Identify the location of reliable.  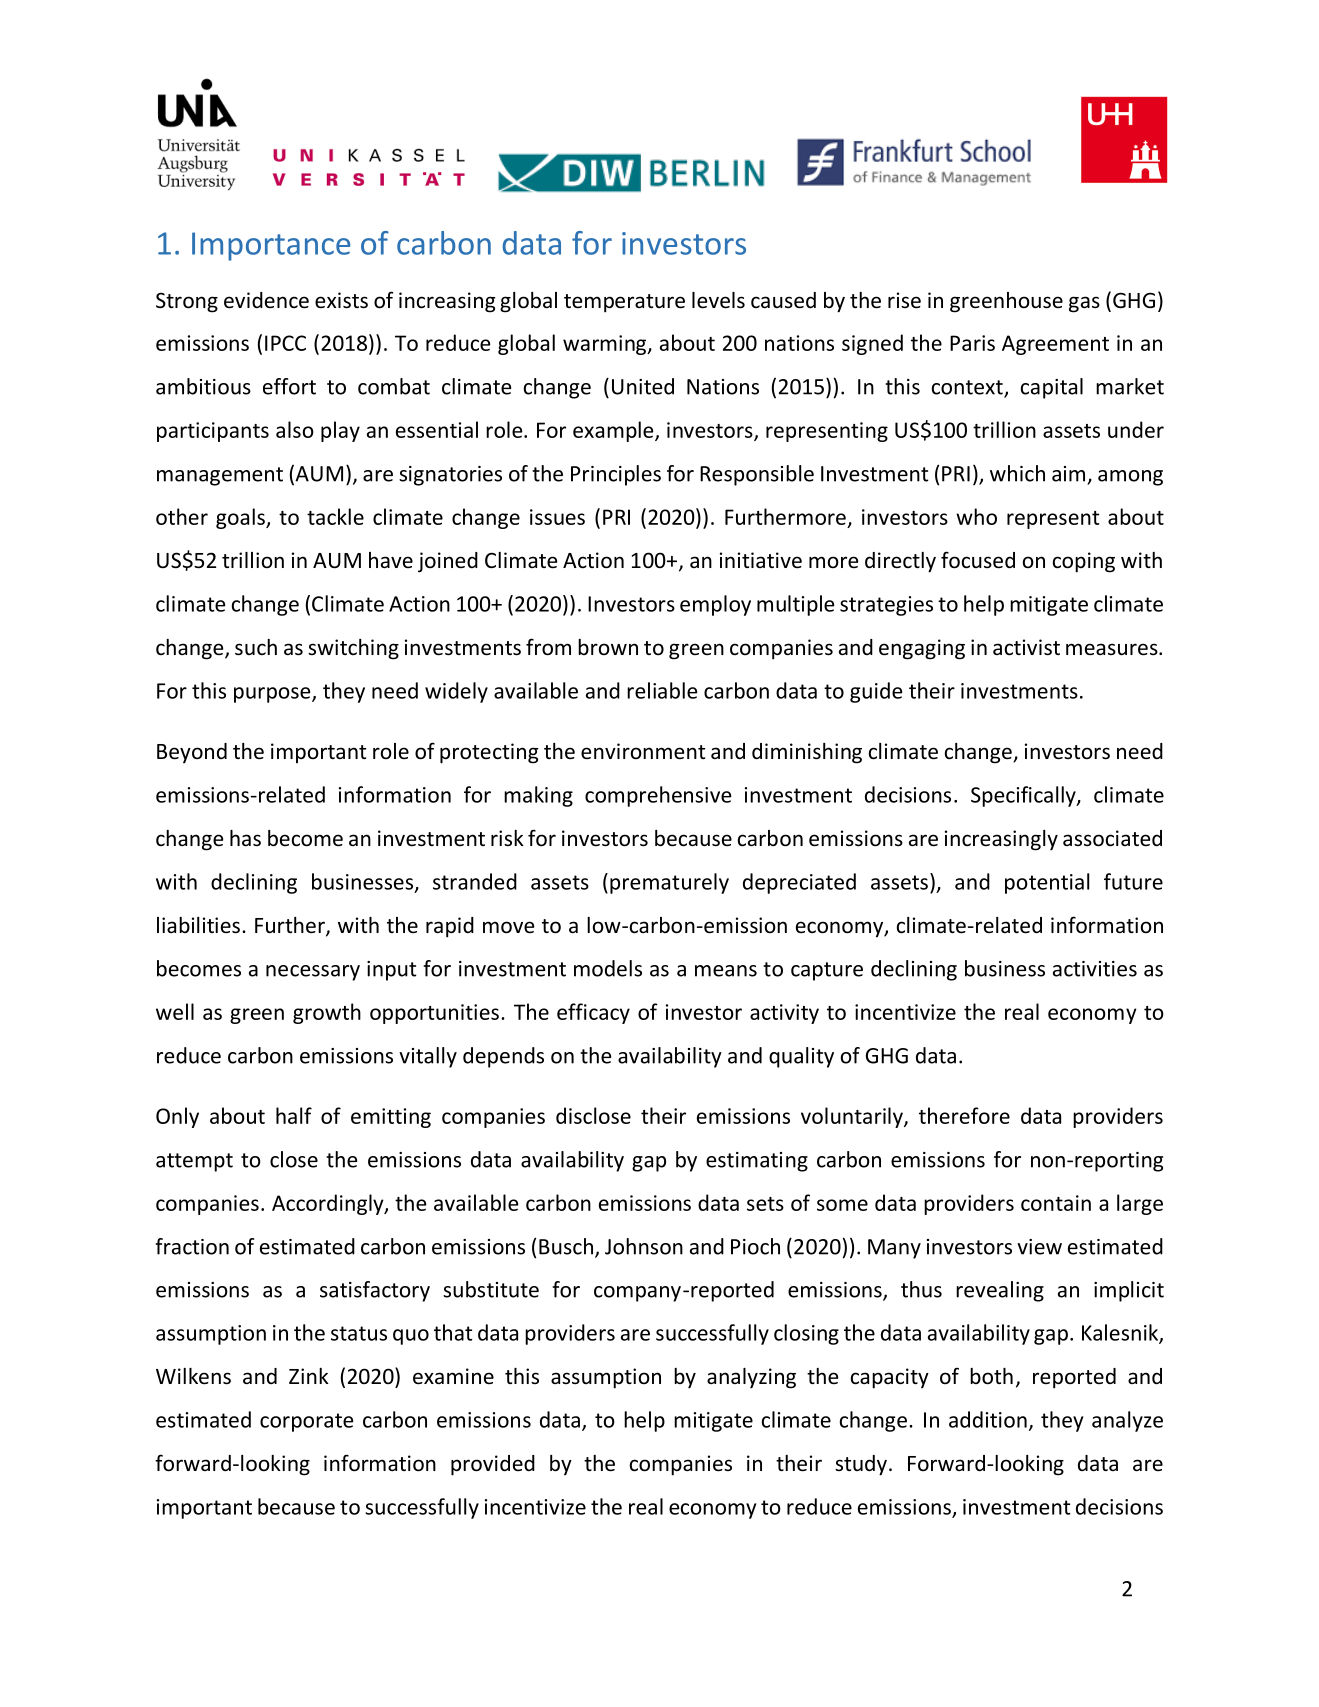
(662, 690).
